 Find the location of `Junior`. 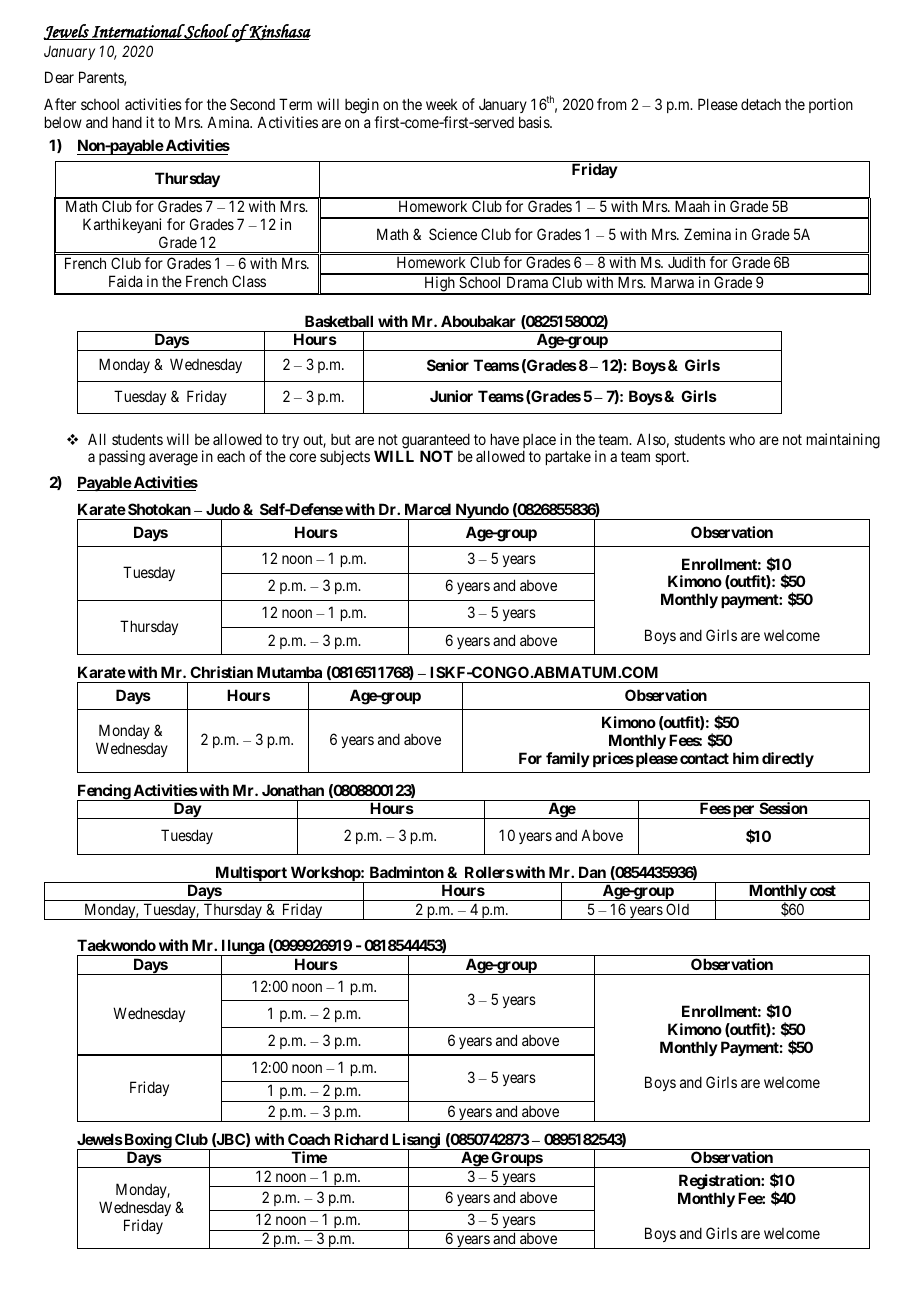

Junior is located at coordinates (451, 396).
